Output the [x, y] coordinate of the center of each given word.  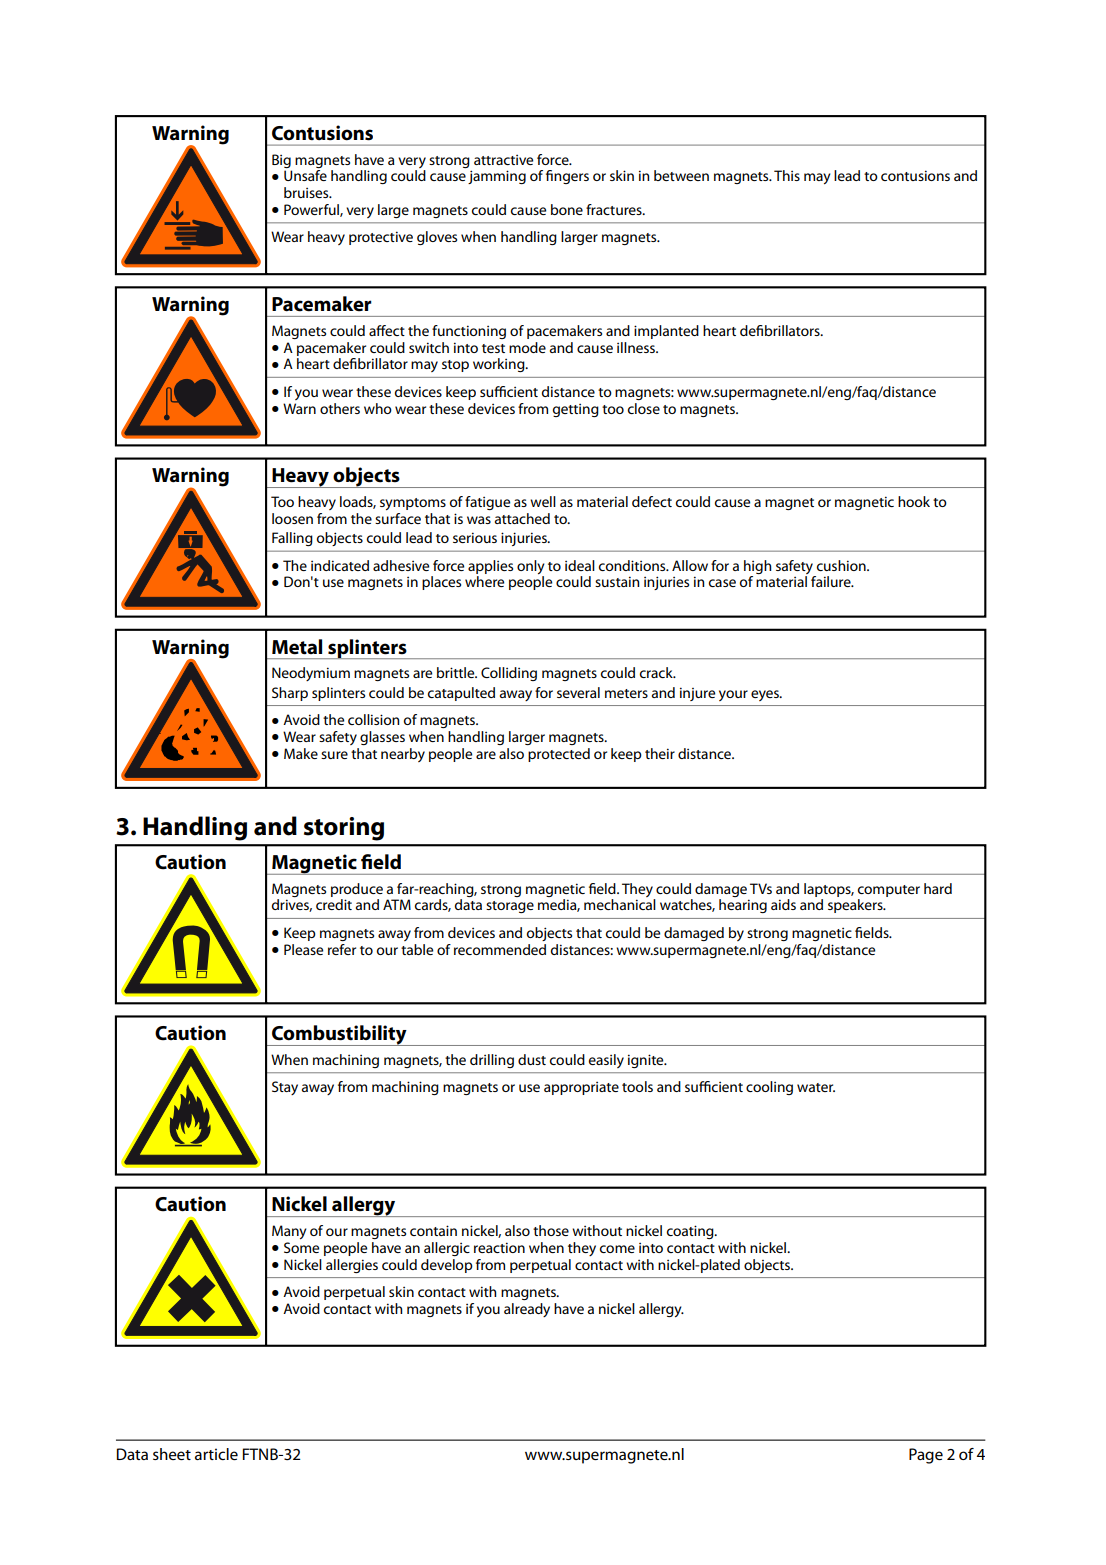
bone [567, 209]
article [216, 1454]
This [787, 175]
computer [889, 891]
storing [344, 829]
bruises [307, 192]
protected [559, 755]
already [527, 1310]
